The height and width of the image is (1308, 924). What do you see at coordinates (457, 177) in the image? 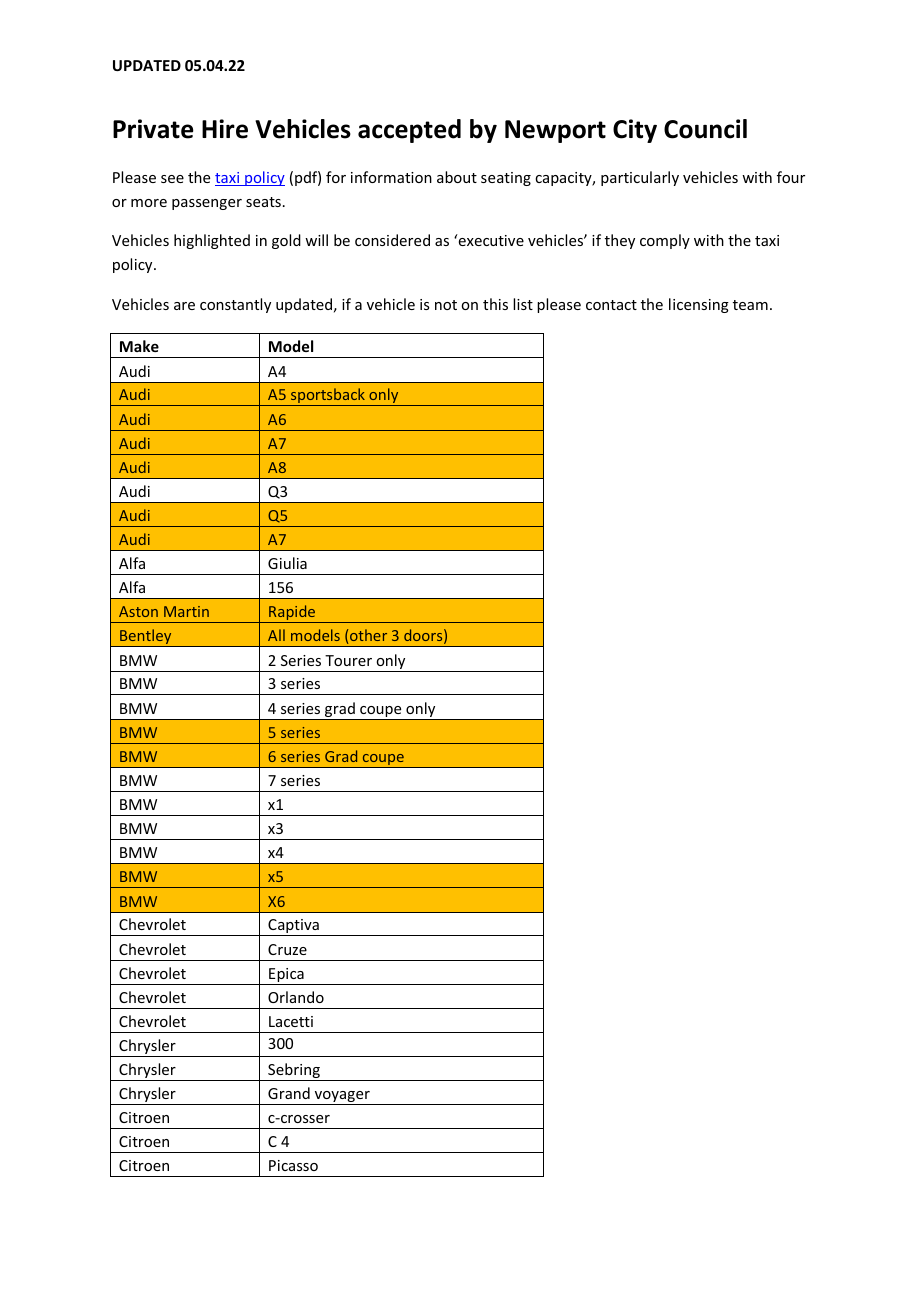
I see `about` at bounding box center [457, 177].
